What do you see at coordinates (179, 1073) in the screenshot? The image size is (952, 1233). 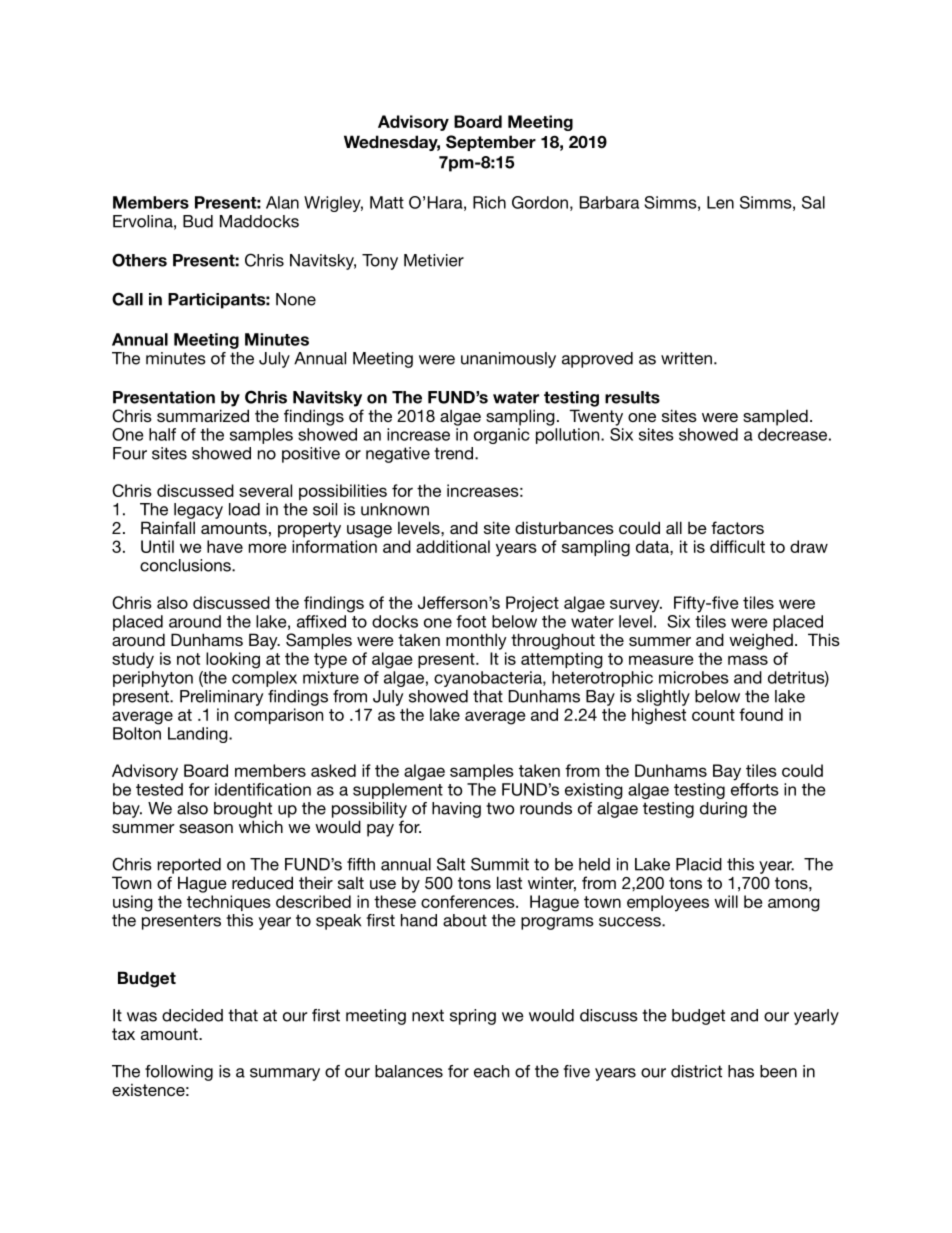 I see `following` at bounding box center [179, 1073].
